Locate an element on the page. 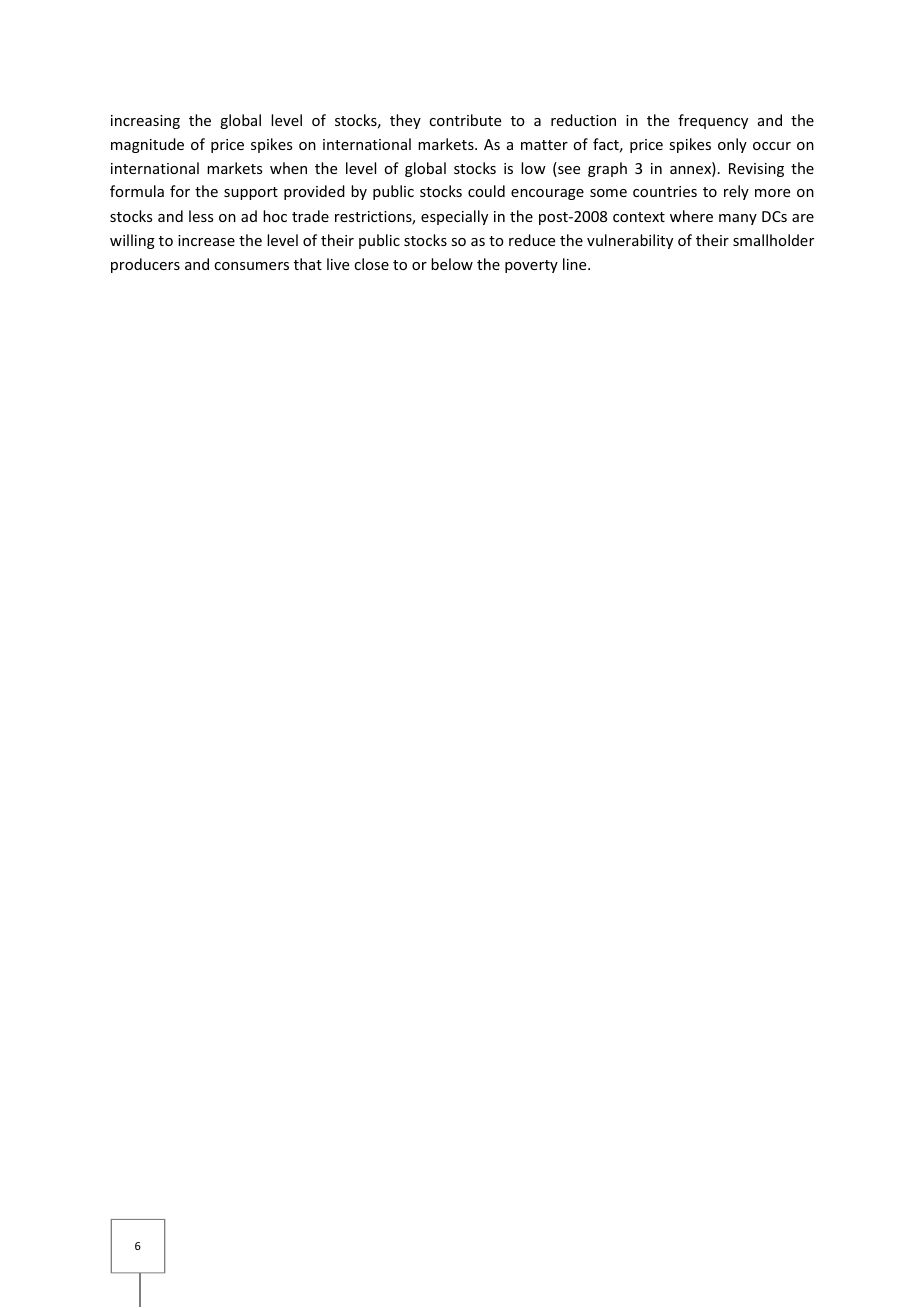  consumers is located at coordinates (251, 266).
